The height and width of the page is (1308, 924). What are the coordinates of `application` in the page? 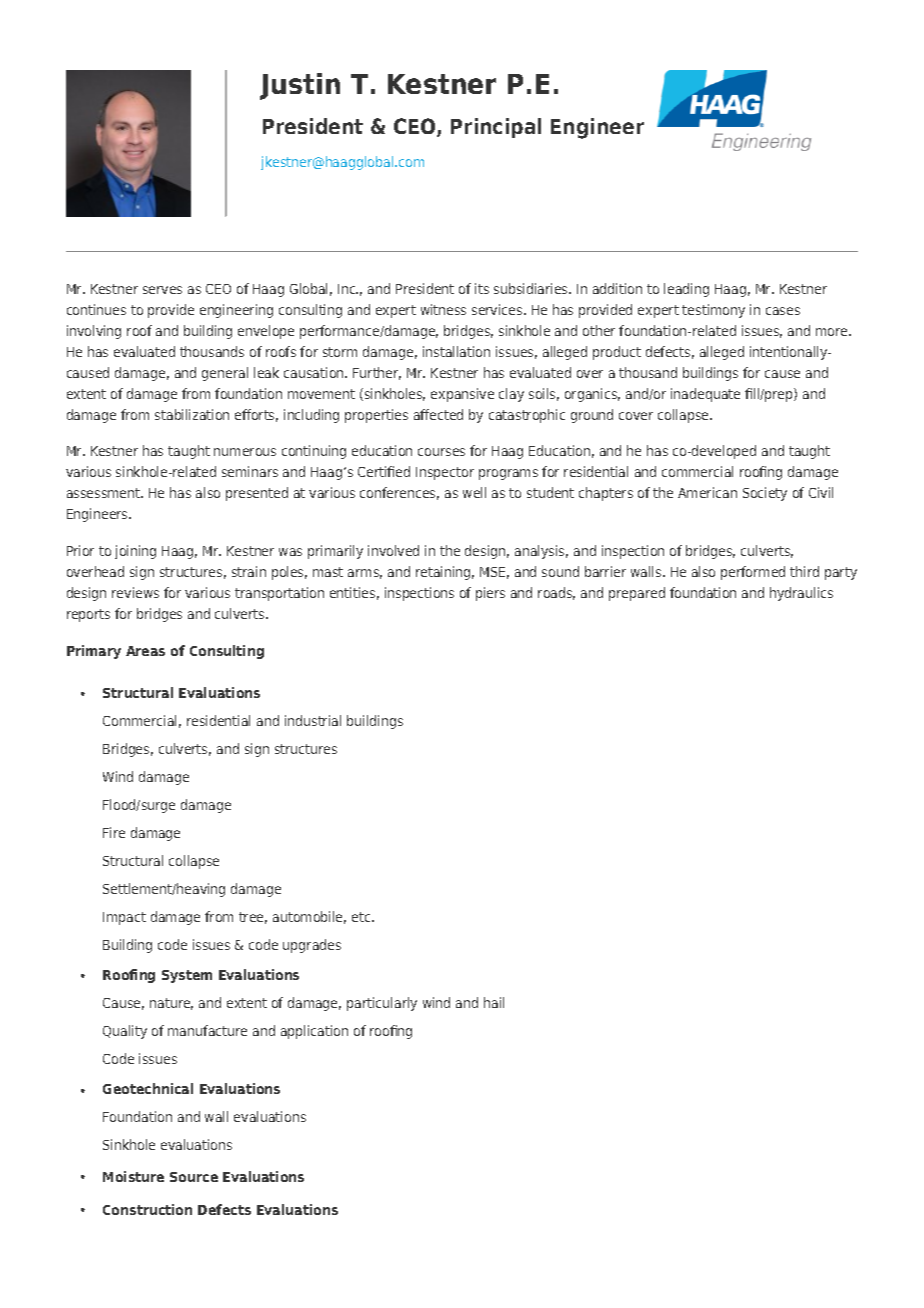 It's located at (314, 1032).
